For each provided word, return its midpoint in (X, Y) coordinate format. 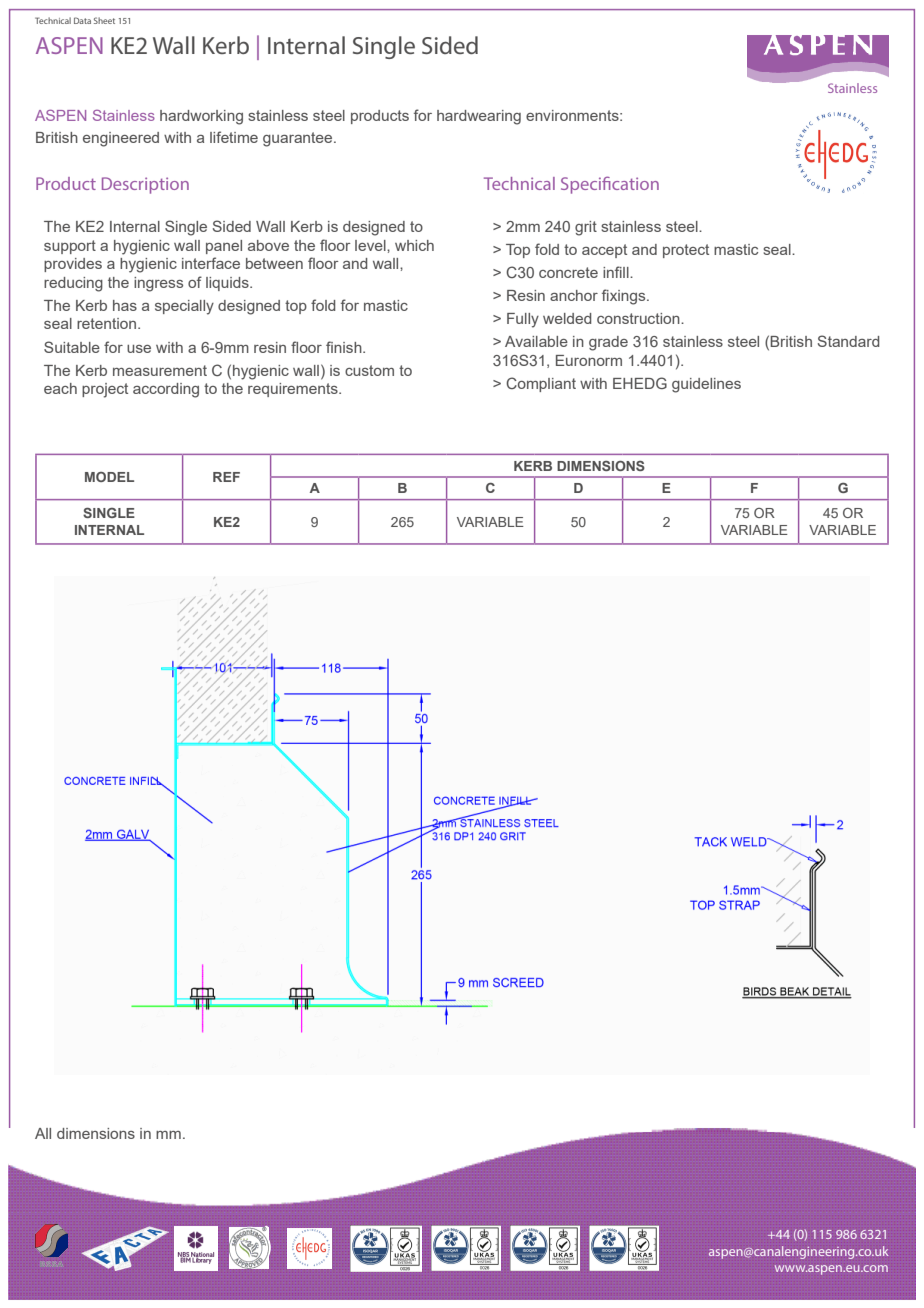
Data (82, 20)
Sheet (104, 20)
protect (686, 251)
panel (224, 247)
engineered (121, 139)
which (414, 245)
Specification (610, 185)
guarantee (299, 139)
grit (586, 228)
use (139, 349)
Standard (848, 341)
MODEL (109, 477)
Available (536, 341)
